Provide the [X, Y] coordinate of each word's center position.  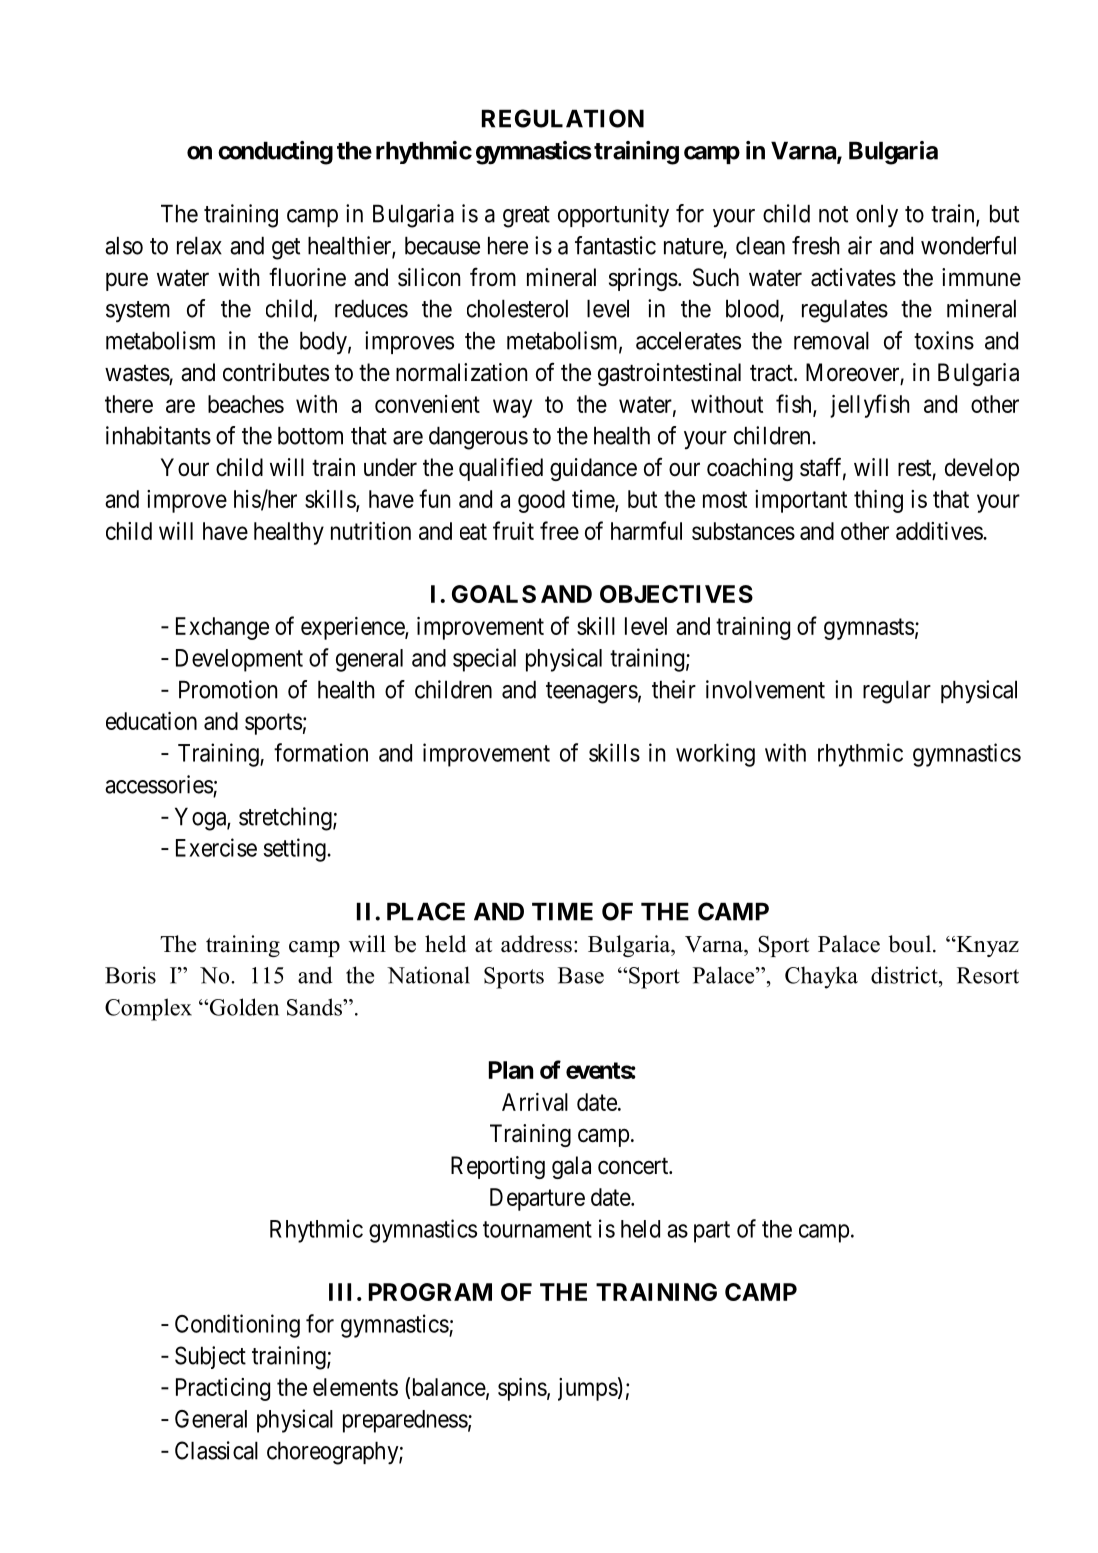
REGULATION [563, 118]
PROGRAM [430, 1292]
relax [199, 245]
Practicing [223, 1389]
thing [878, 501]
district [905, 975]
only [877, 216]
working [715, 755]
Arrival [535, 1102]
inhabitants [158, 435]
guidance [593, 469]
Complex [148, 1009]
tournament [537, 1229]
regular [897, 692]
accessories [159, 784]
